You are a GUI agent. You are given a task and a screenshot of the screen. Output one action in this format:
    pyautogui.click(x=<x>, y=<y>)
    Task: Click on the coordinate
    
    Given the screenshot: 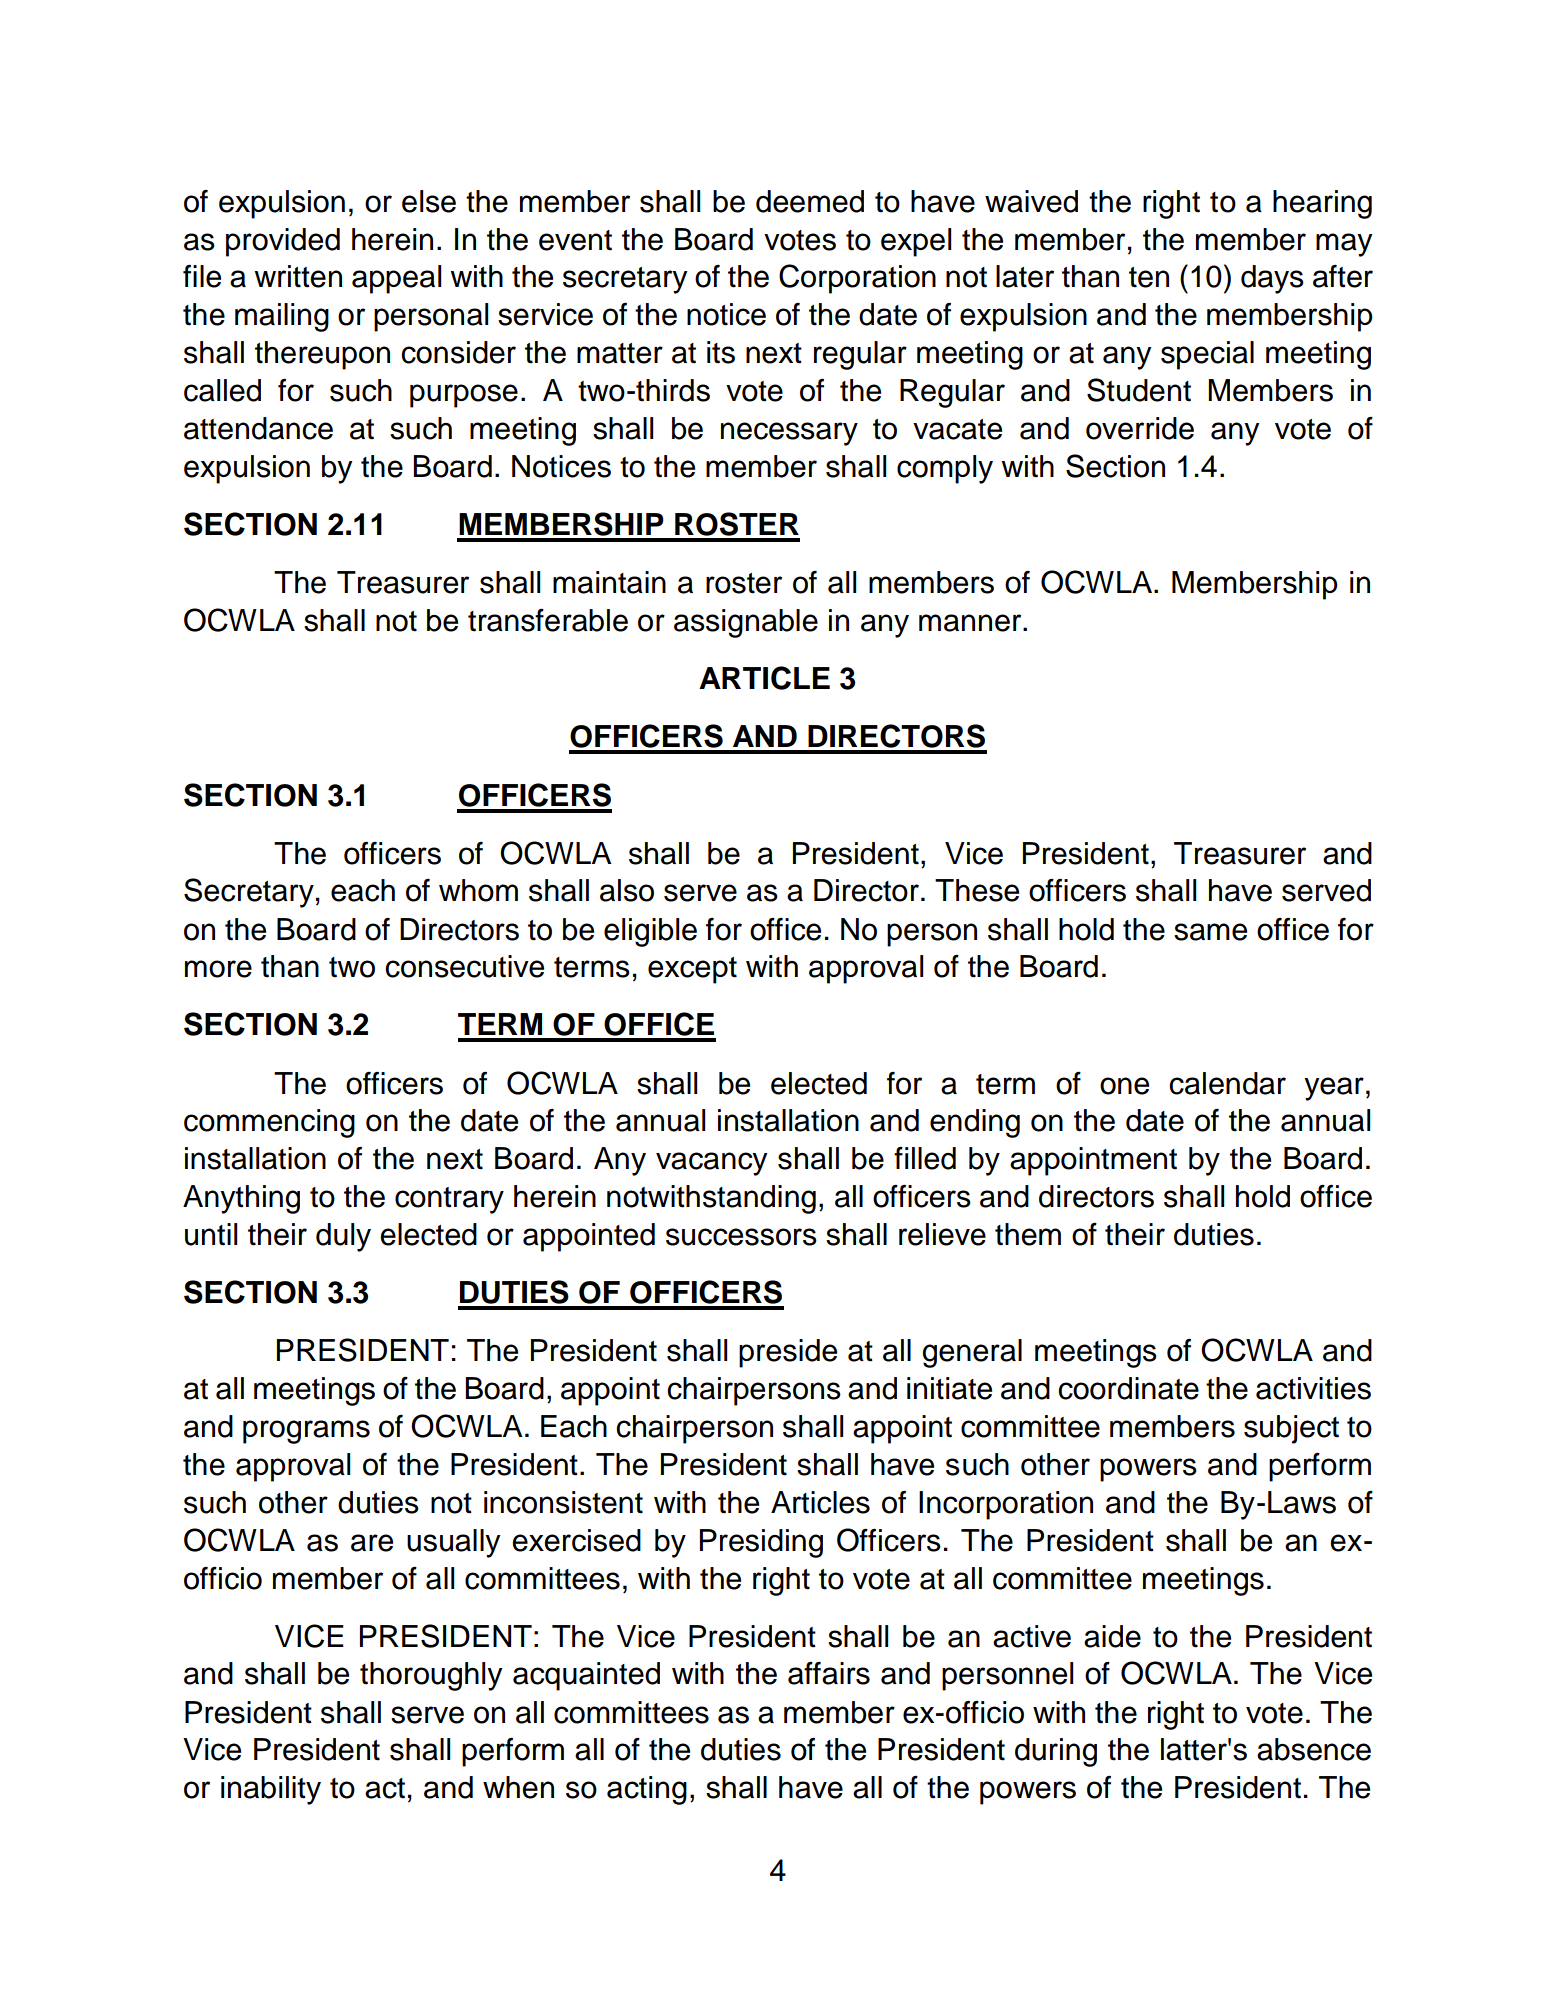 What is the action you would take?
    pyautogui.click(x=1128, y=1388)
